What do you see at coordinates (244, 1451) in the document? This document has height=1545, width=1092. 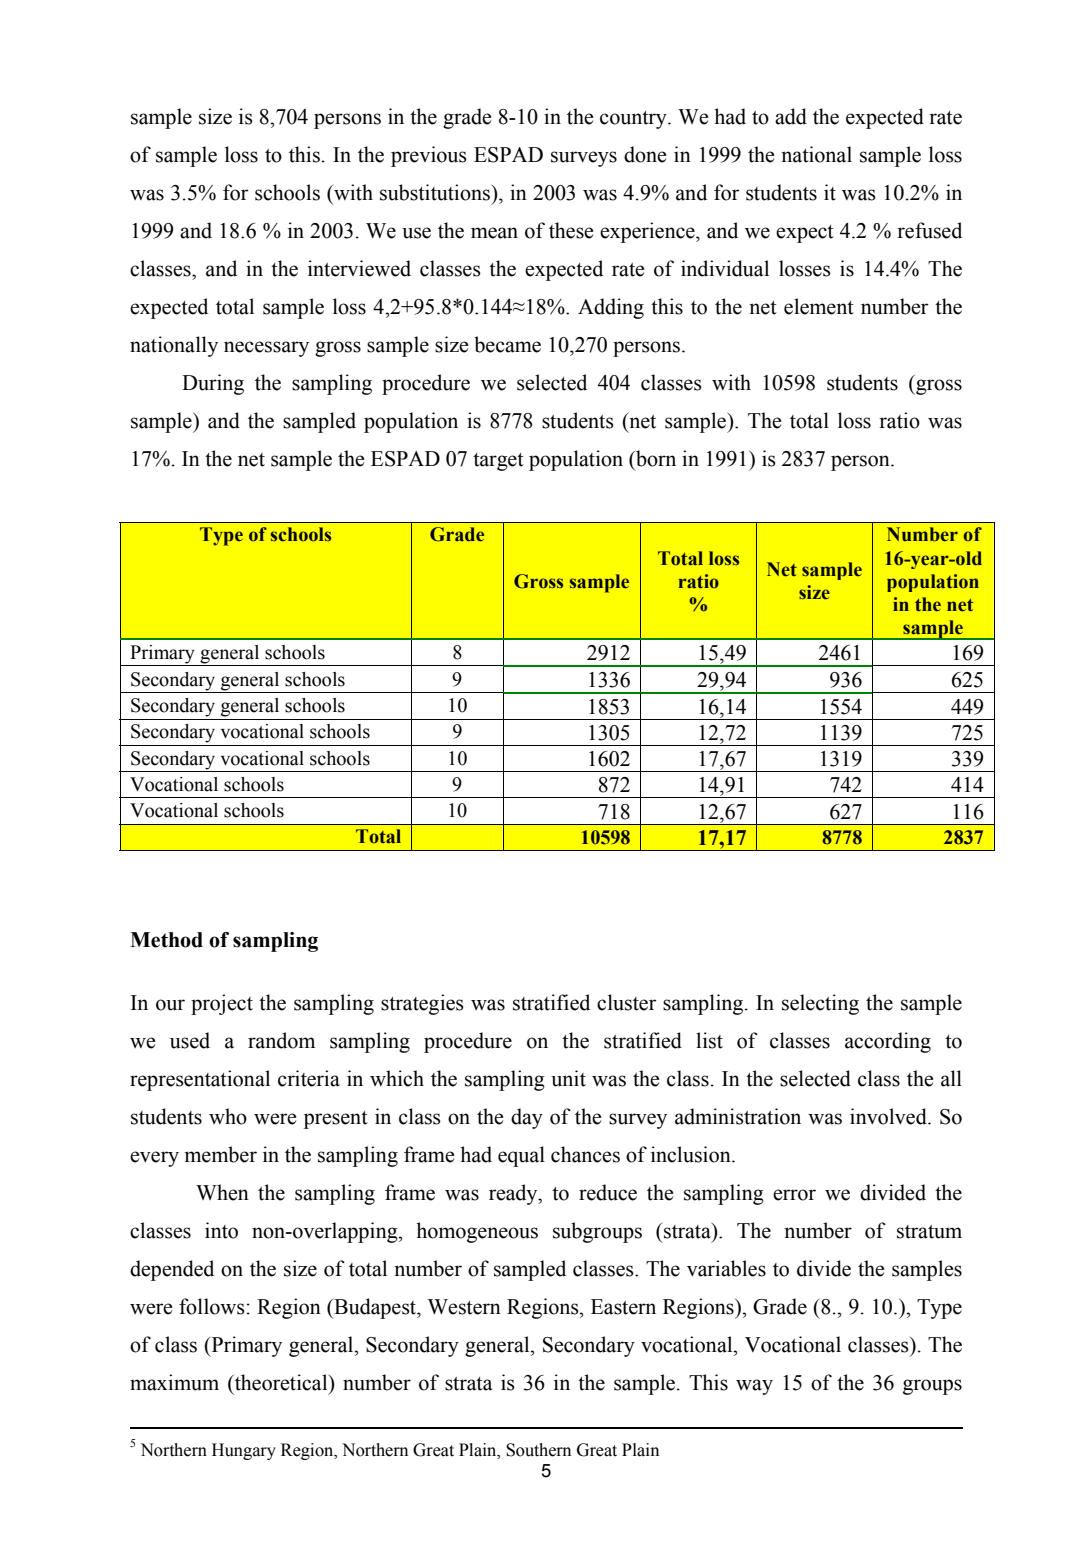 I see `Hungary` at bounding box center [244, 1451].
